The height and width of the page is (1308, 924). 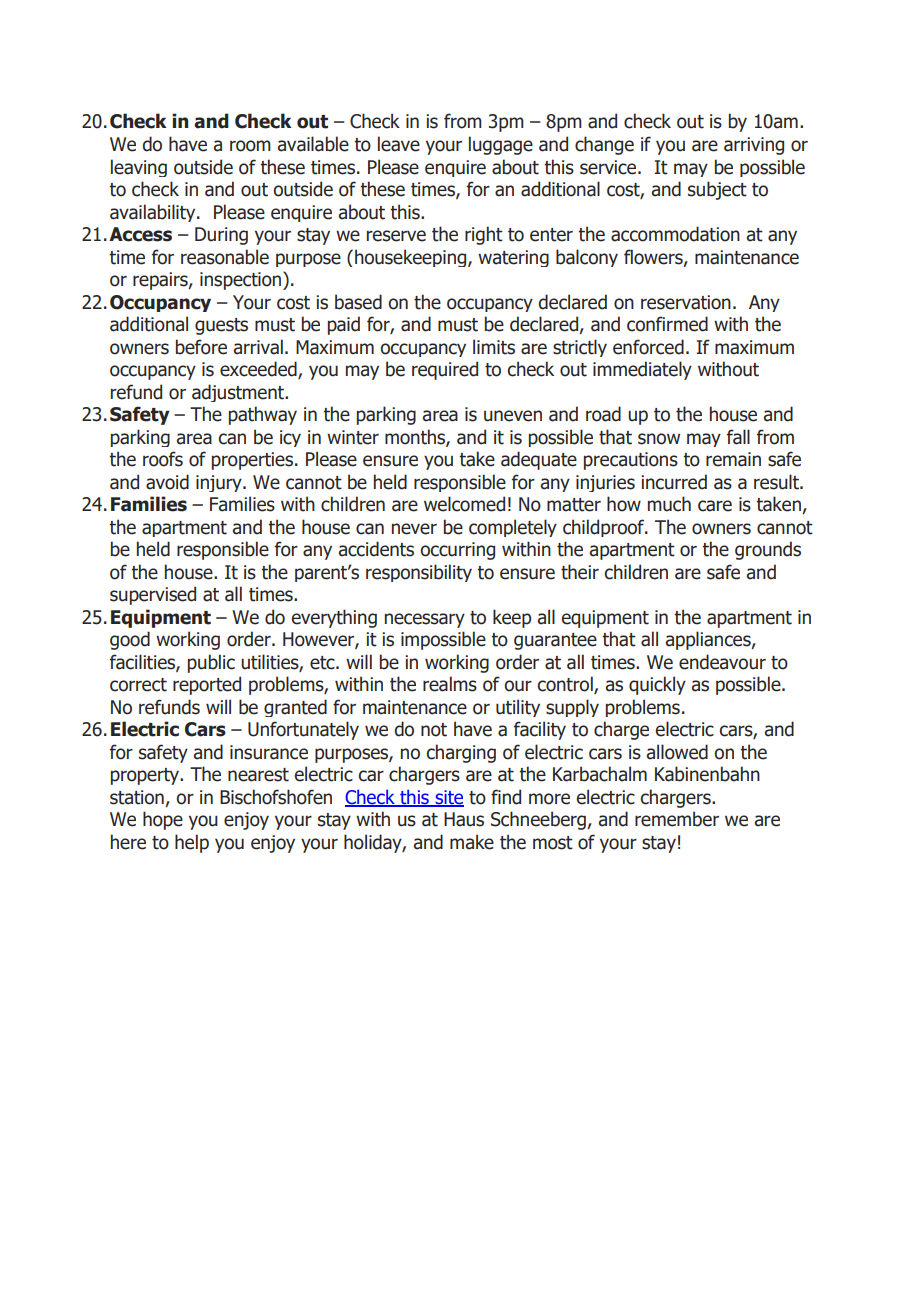 I want to click on leave, so click(x=399, y=144).
